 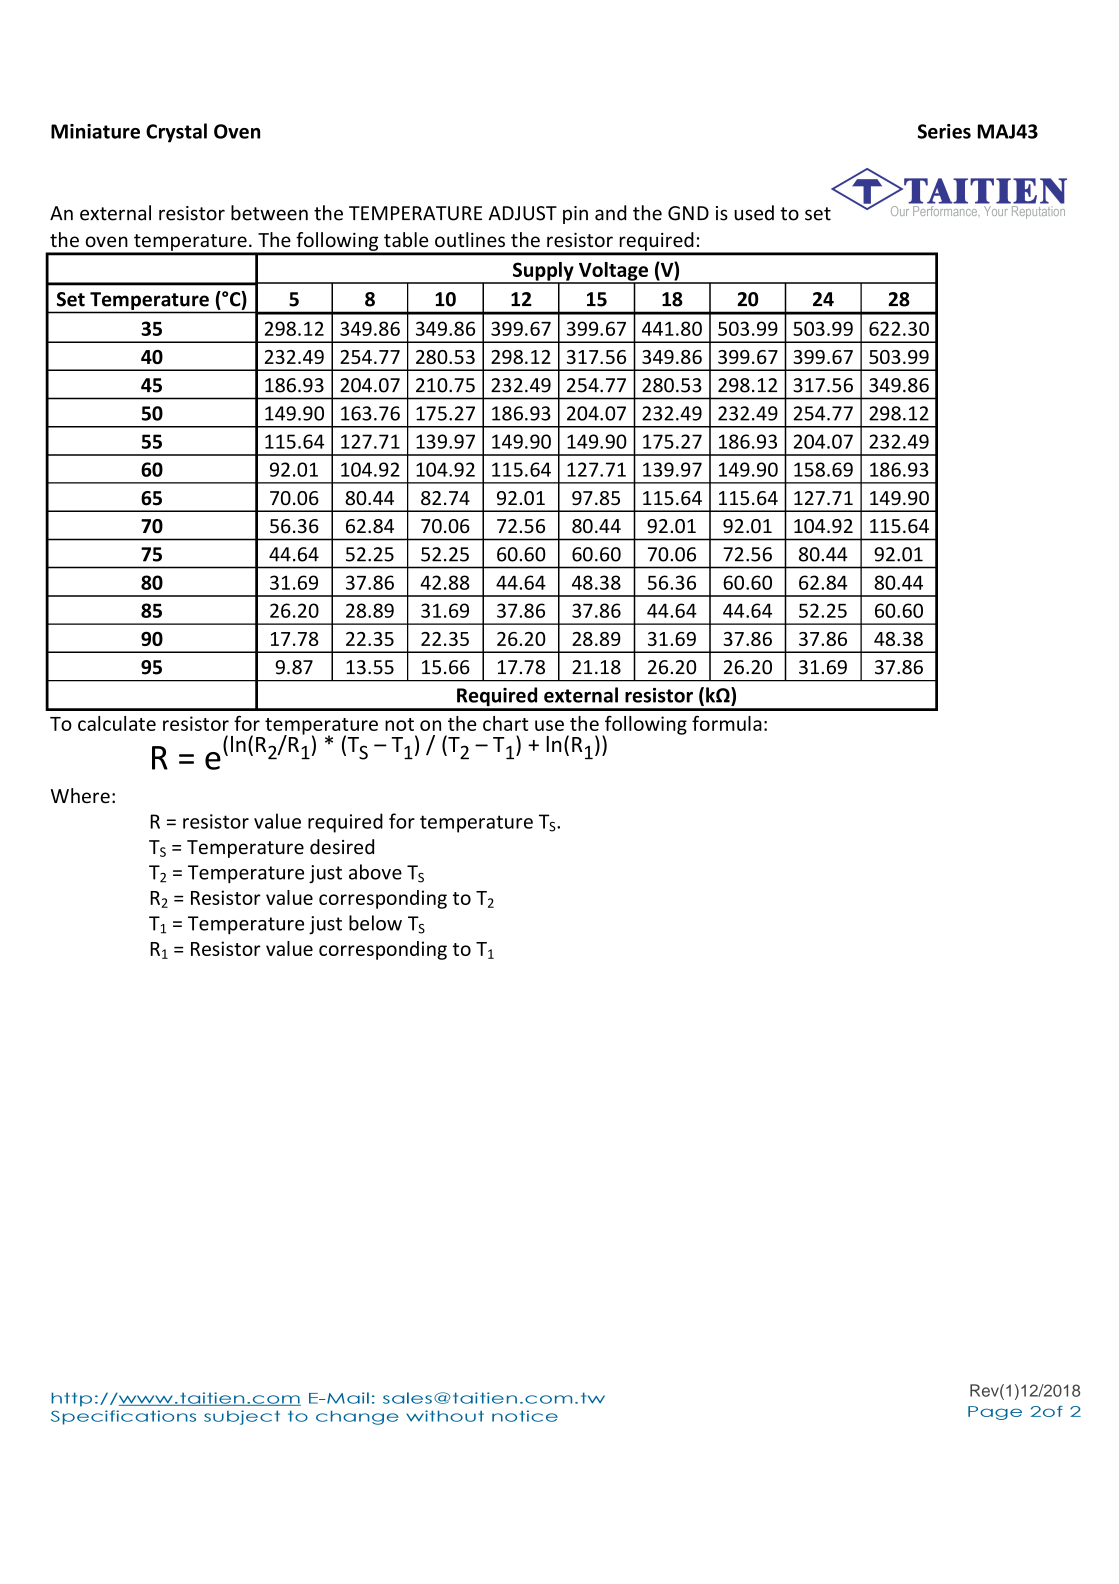 I want to click on desired, so click(x=342, y=847).
